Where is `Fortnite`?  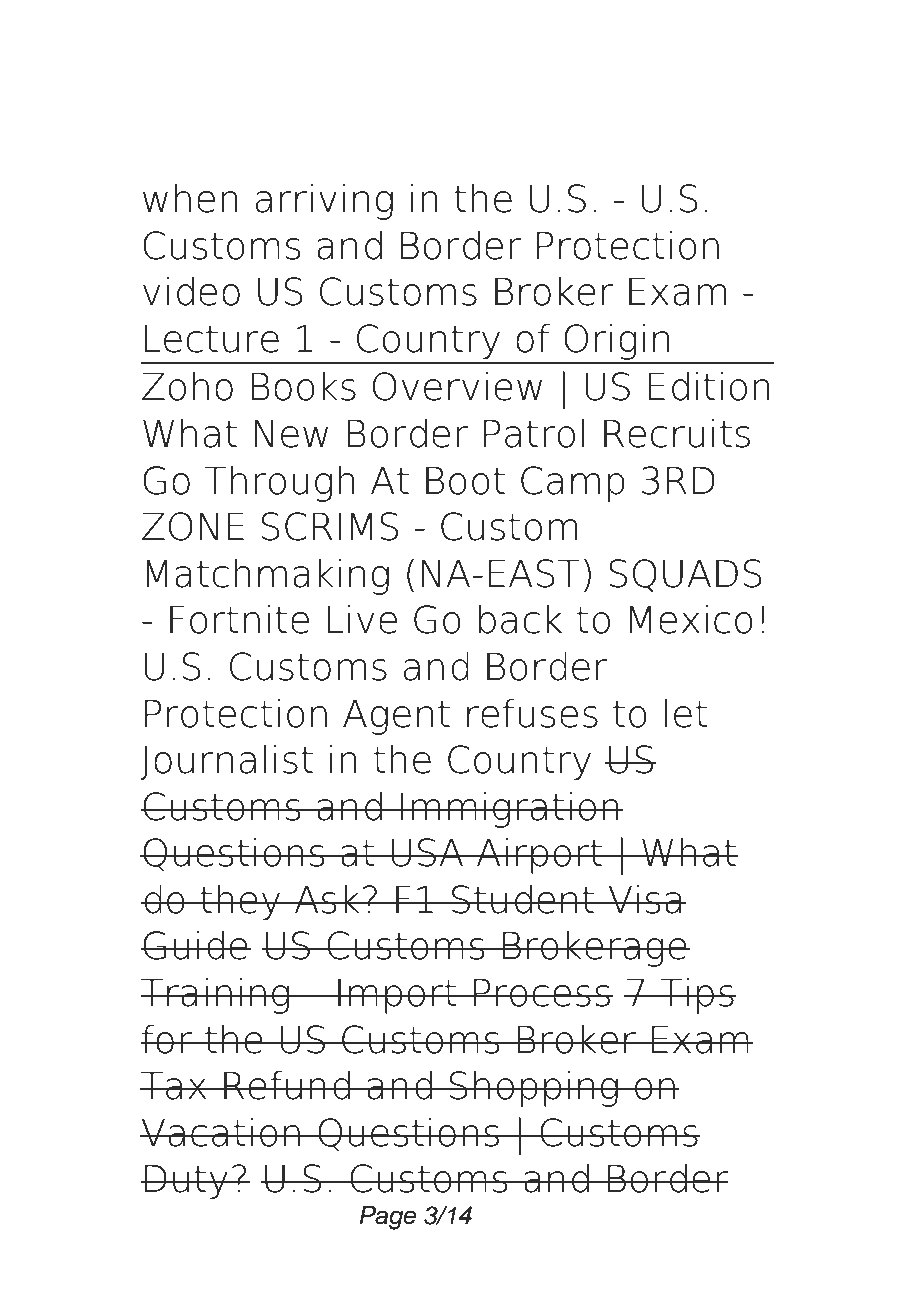
Fortnite is located at coordinates (239, 619).
